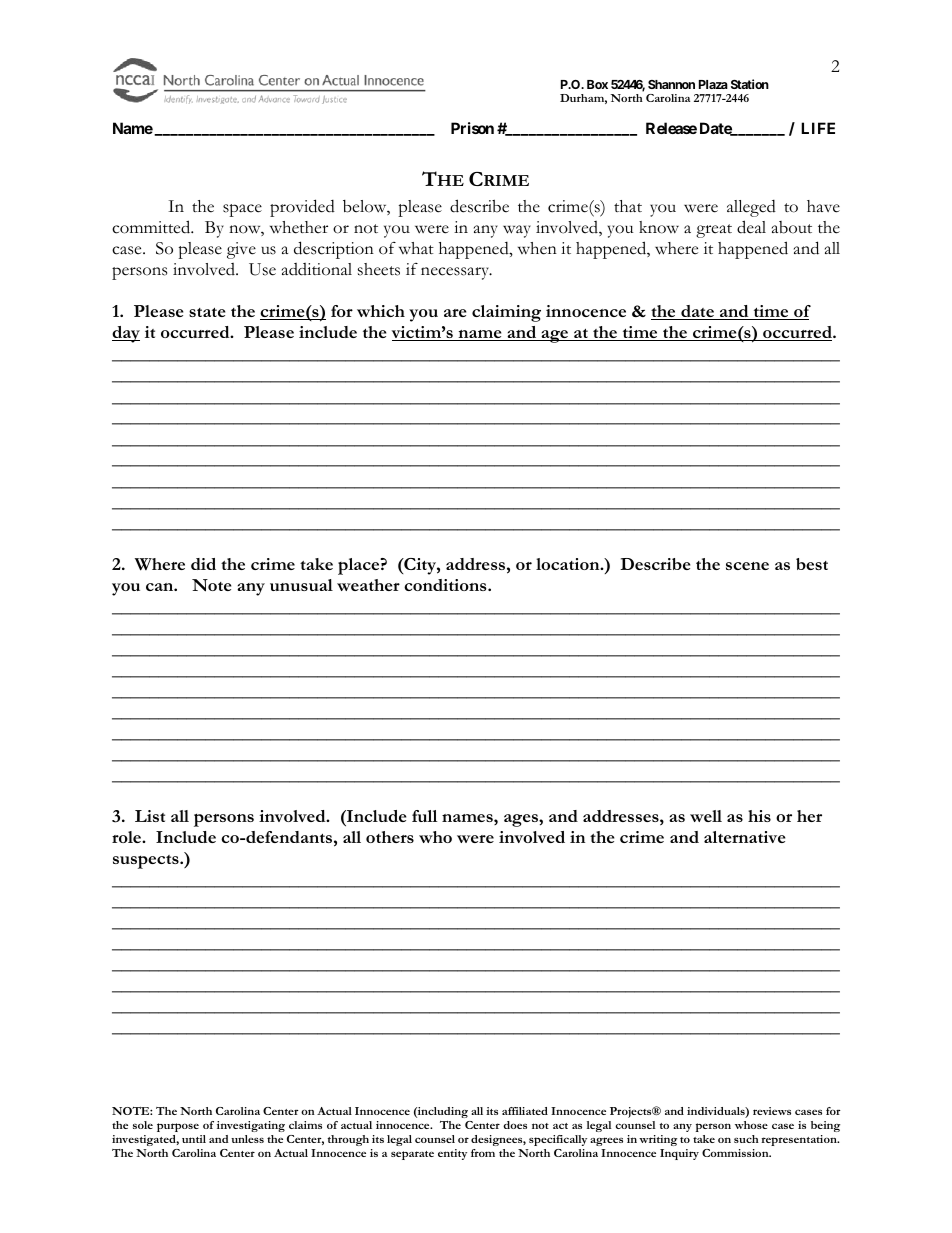 The width and height of the page is (952, 1233). I want to click on conditions, so click(446, 585).
